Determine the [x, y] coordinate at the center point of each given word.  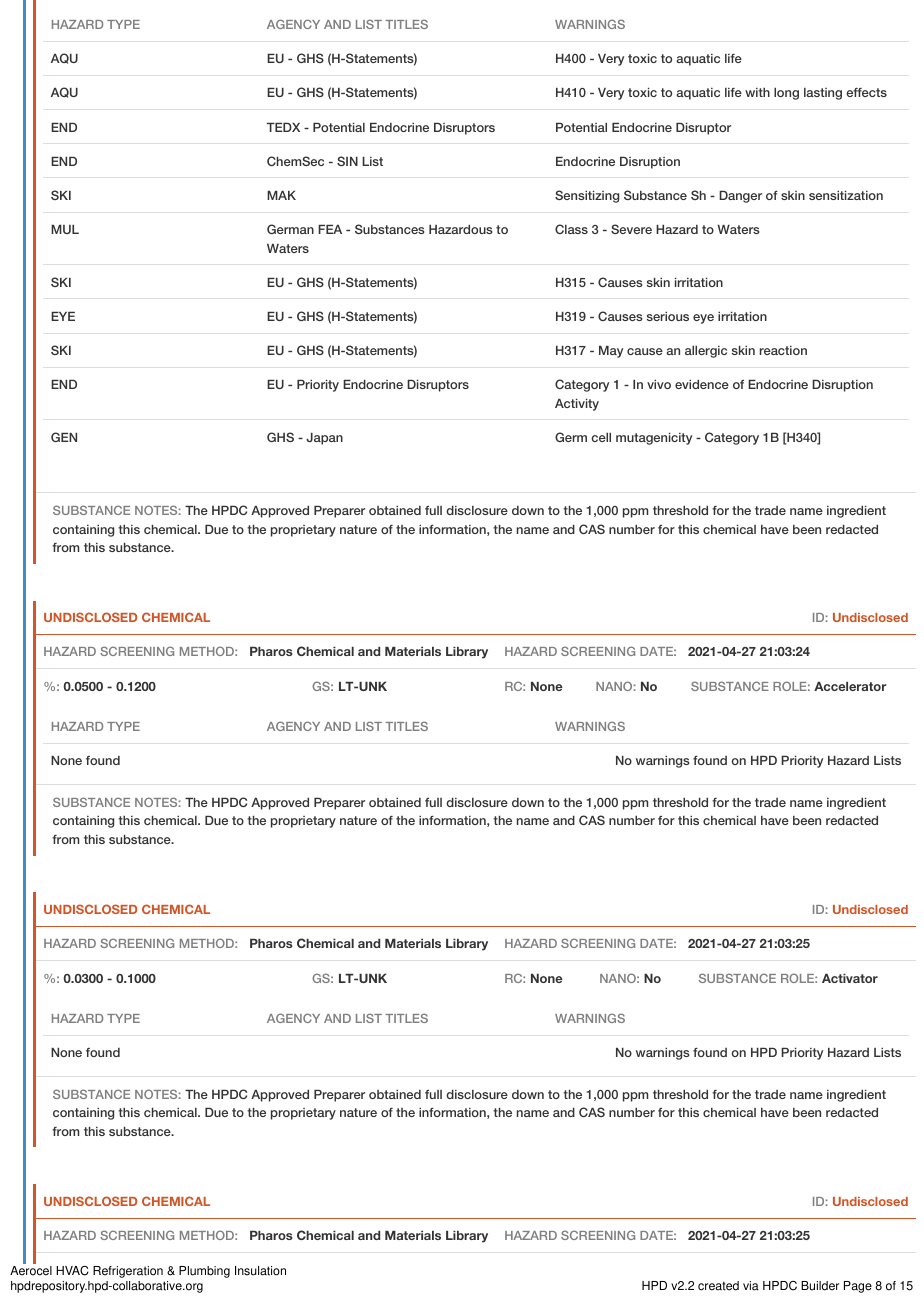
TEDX [283, 127]
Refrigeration [128, 1272]
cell [601, 437]
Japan [324, 439]
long [786, 94]
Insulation [260, 1271]
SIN [347, 161]
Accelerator [850, 686]
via [751, 1286]
